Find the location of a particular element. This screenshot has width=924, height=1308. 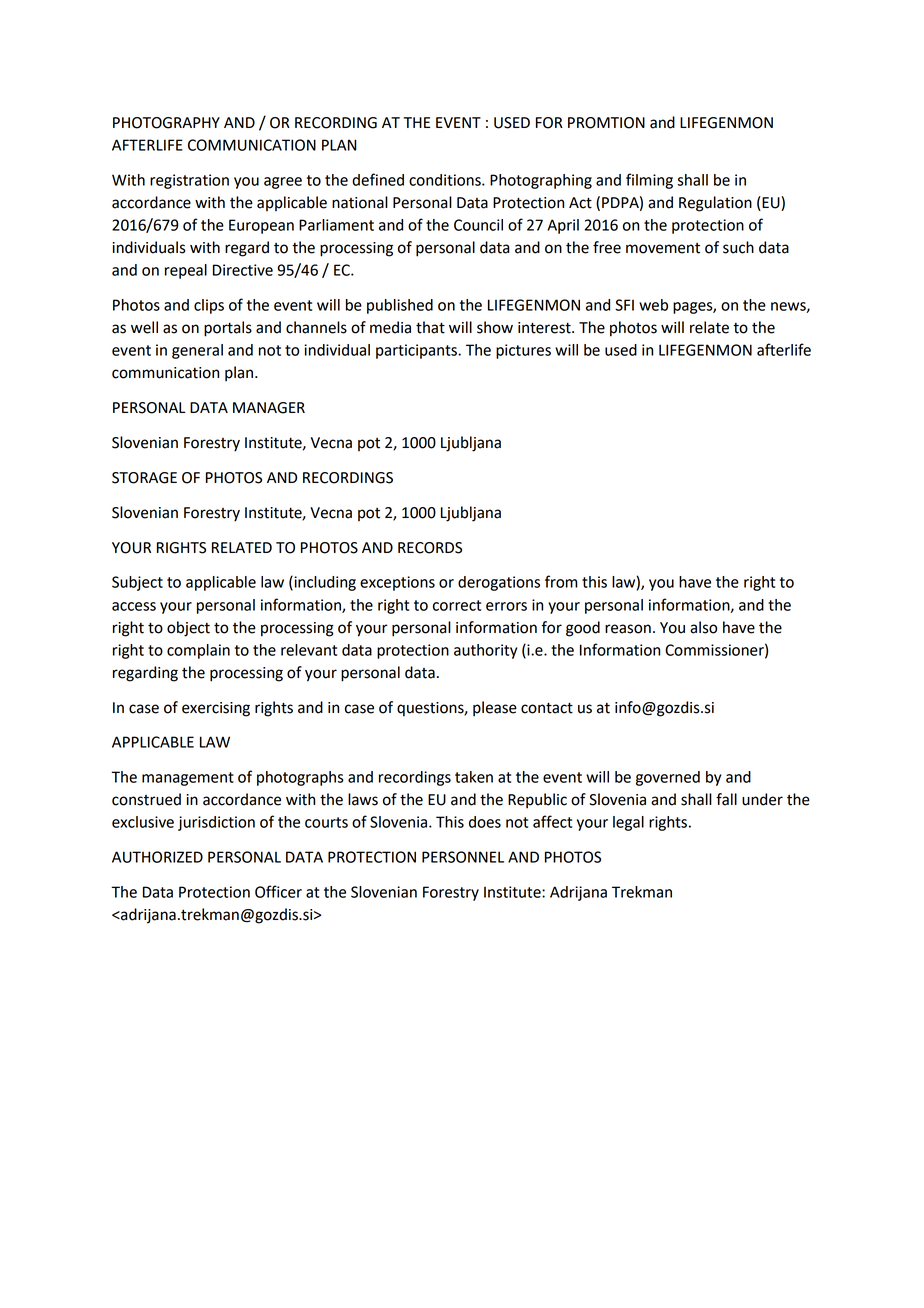

AUTHORIZED is located at coordinates (157, 857).
